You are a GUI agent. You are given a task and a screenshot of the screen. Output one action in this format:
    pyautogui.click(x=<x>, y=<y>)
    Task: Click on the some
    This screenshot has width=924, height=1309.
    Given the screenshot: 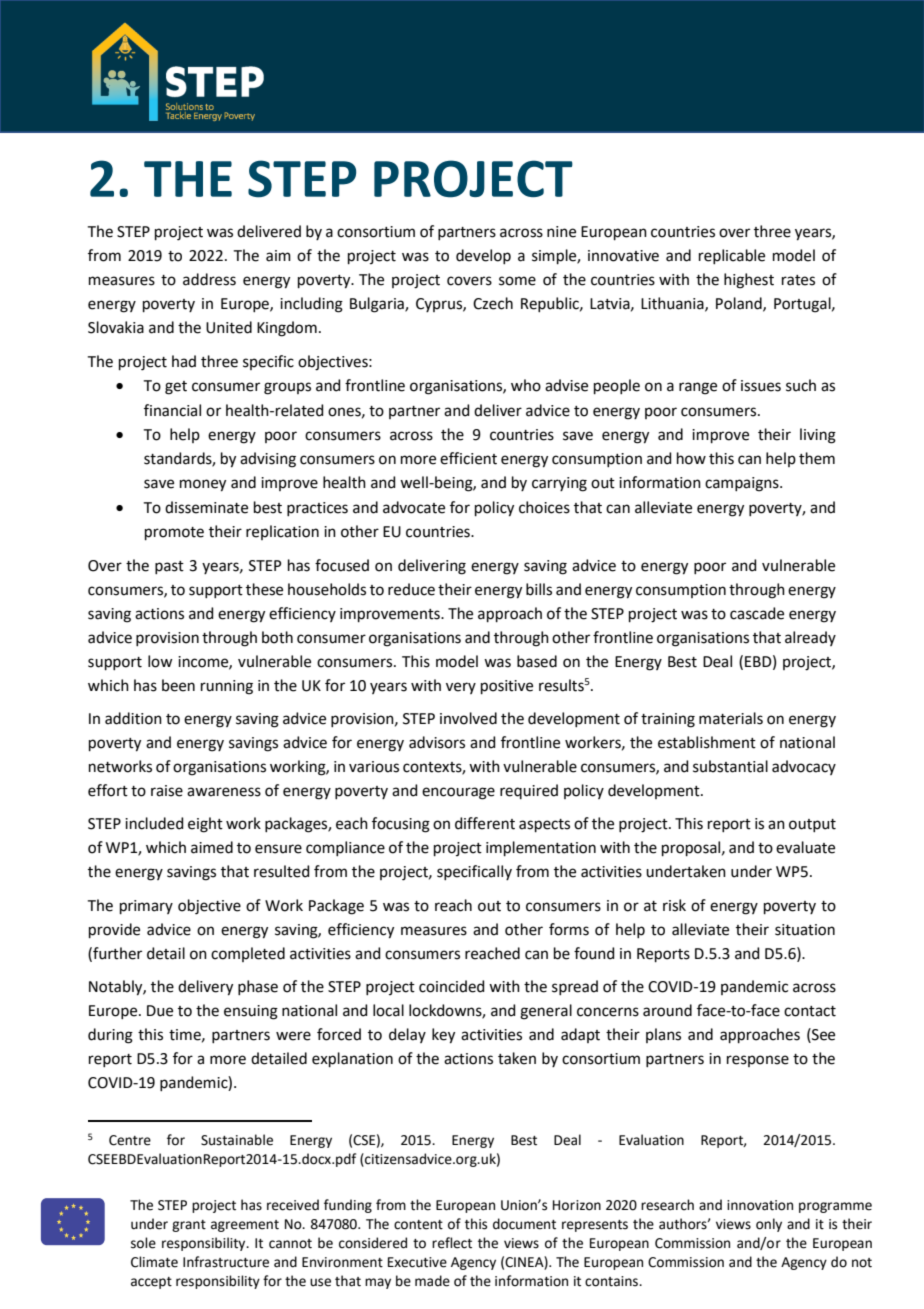 What is the action you would take?
    pyautogui.click(x=517, y=281)
